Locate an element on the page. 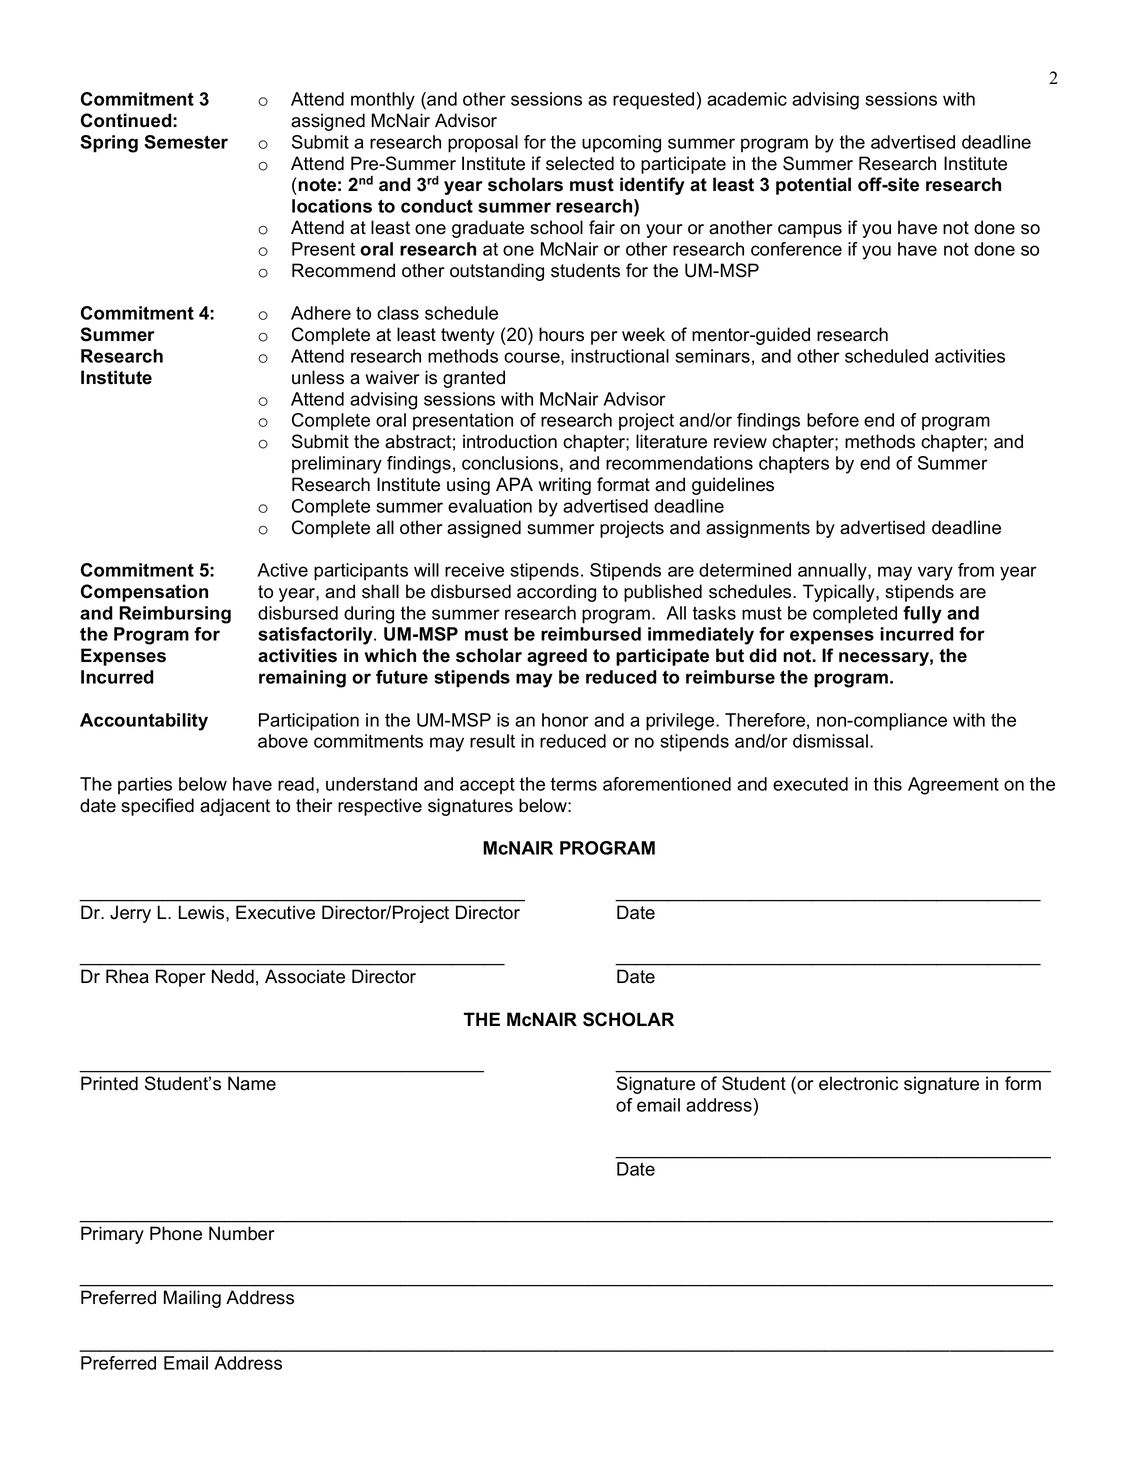 Image resolution: width=1139 pixels, height=1474 pixels. this is located at coordinates (887, 784).
